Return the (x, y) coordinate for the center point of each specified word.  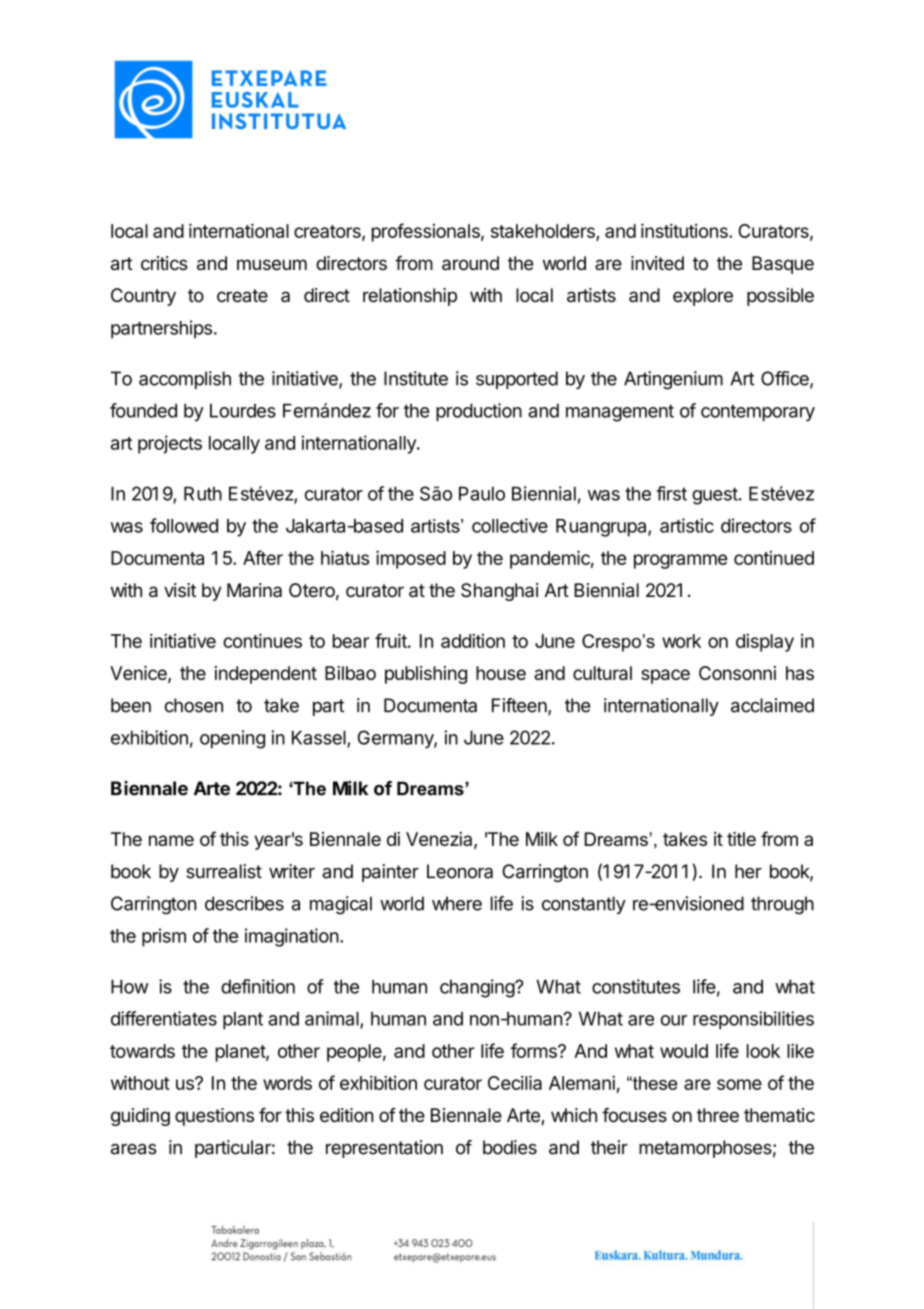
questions (214, 1117)
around (470, 263)
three (718, 1115)
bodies (510, 1147)
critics (164, 263)
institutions (685, 230)
